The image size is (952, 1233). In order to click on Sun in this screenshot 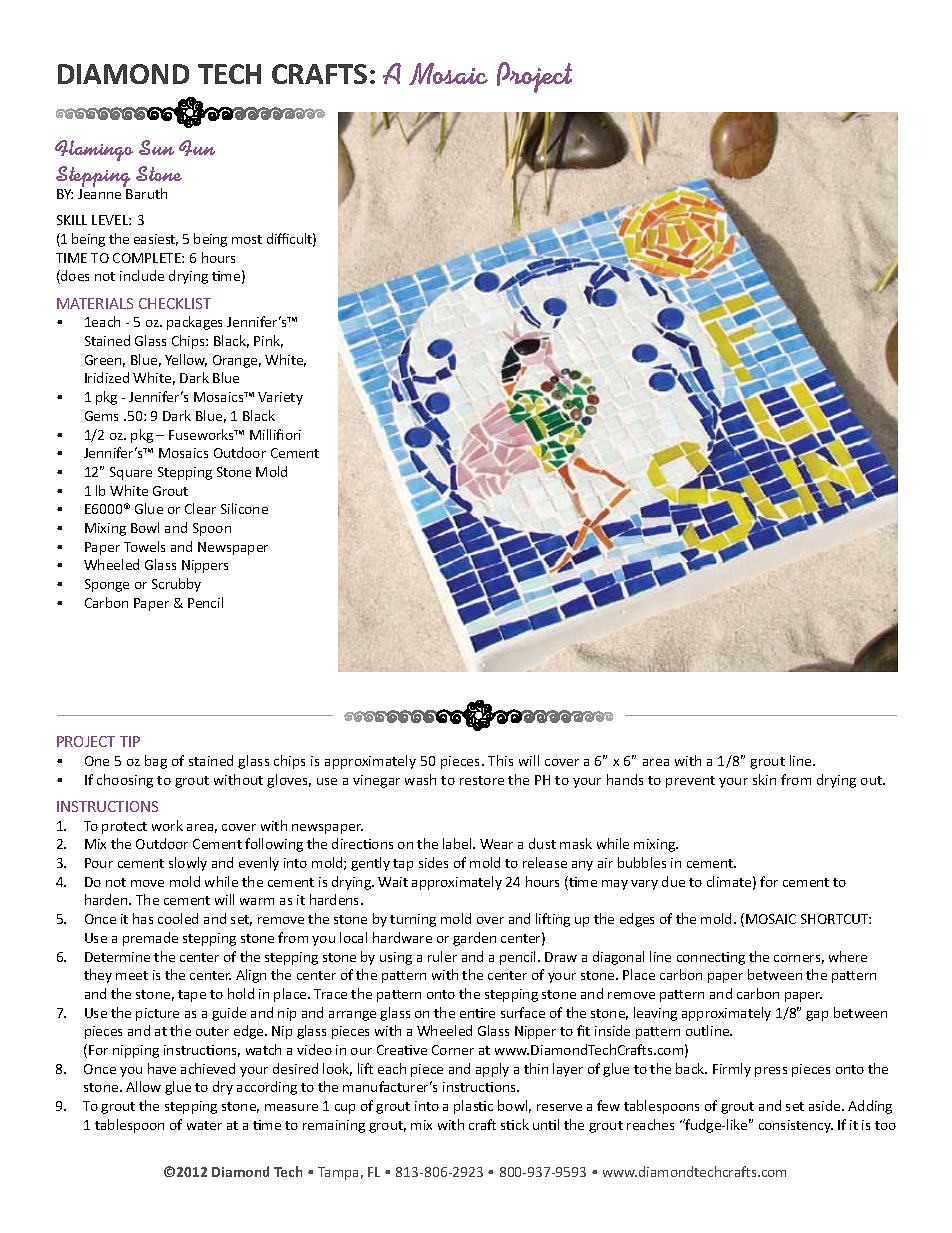, I will do `click(156, 147)`.
